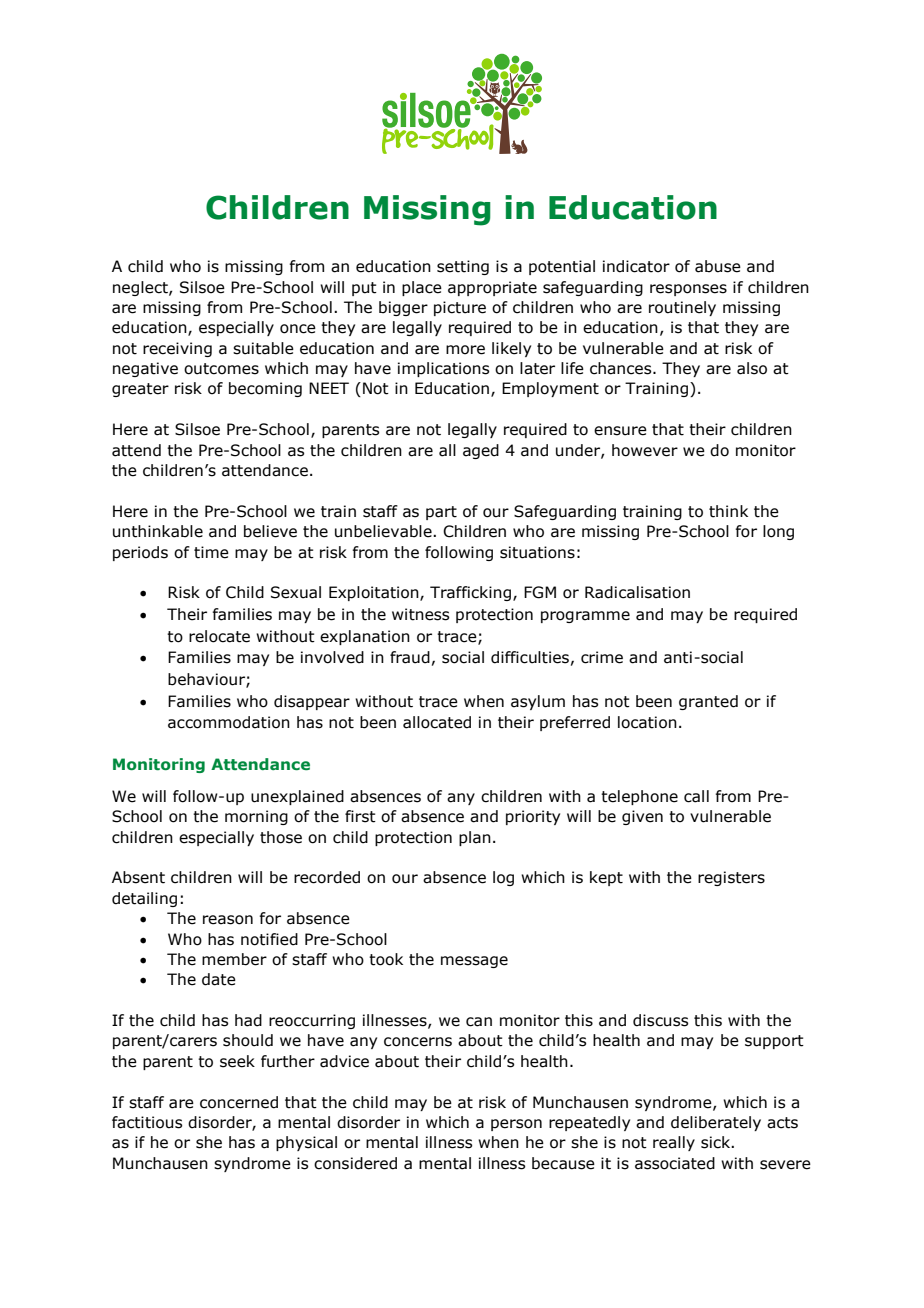  I want to click on Radicalisation, so click(637, 592).
